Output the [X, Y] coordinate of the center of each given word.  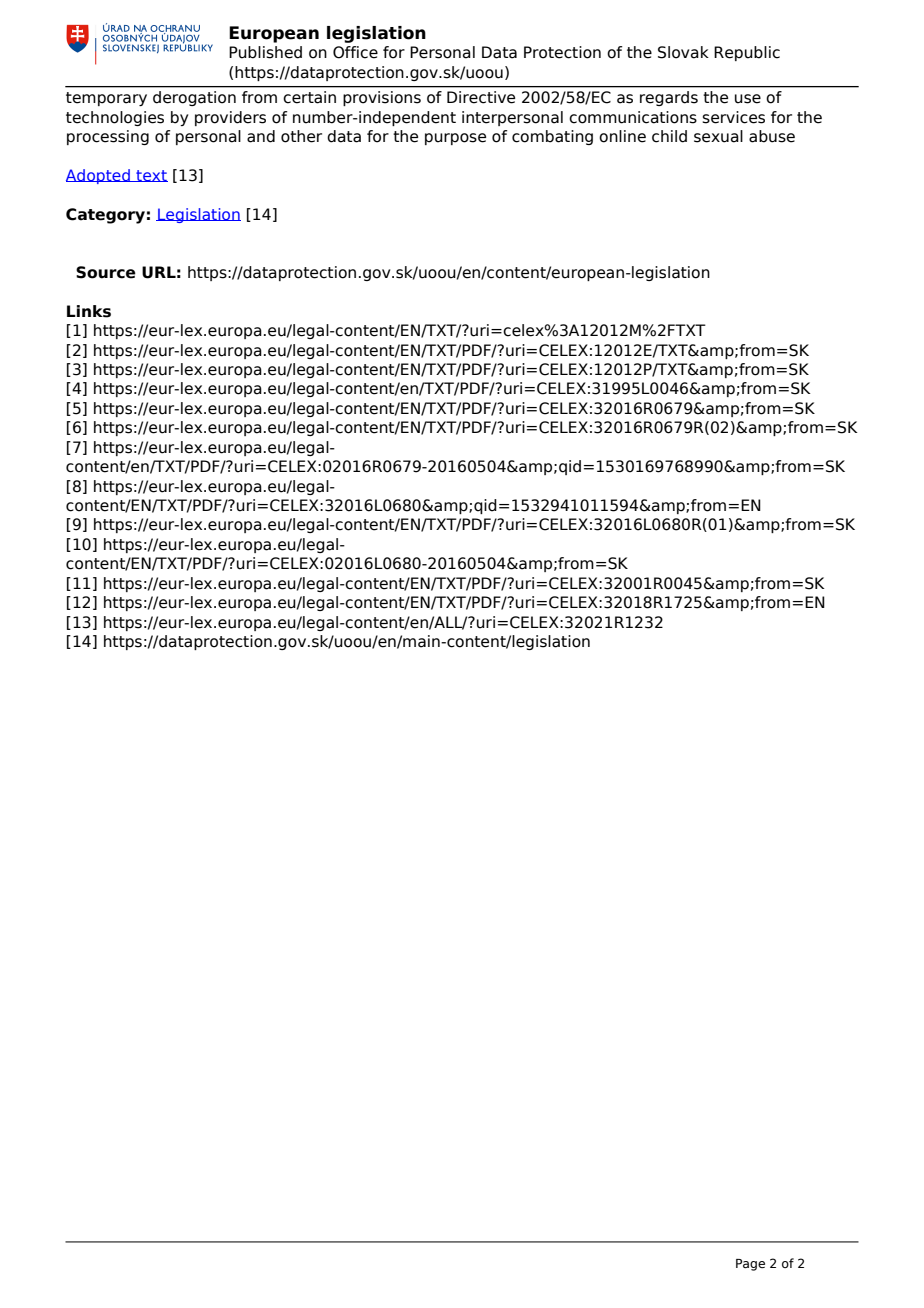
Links [89, 311]
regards [669, 98]
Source [106, 272]
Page [750, 1265]
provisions [382, 98]
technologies [115, 118]
